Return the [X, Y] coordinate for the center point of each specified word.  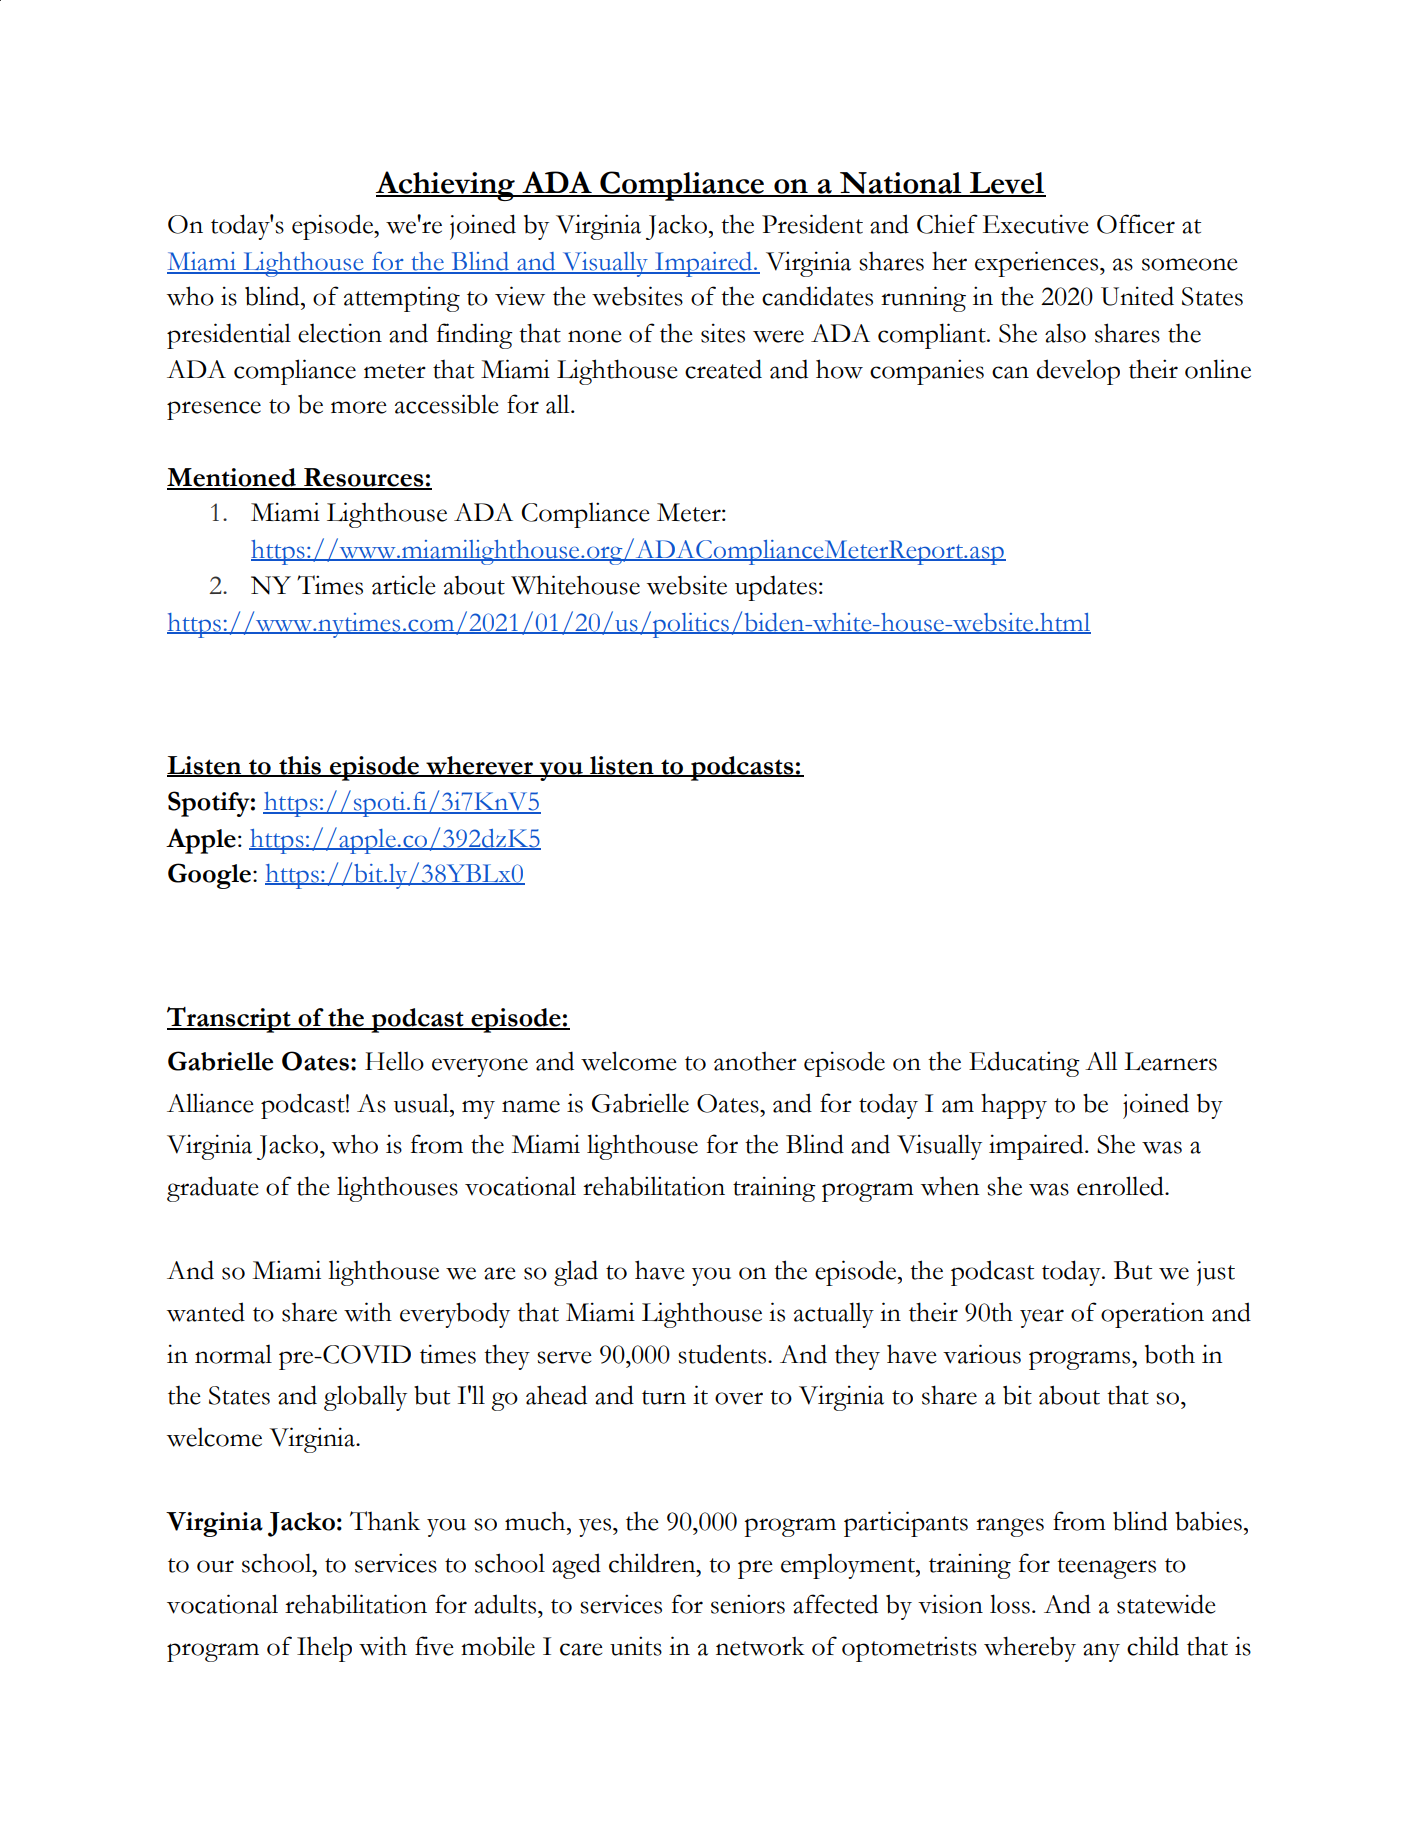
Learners [1170, 1061]
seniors [748, 1604]
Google [211, 876]
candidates [817, 296]
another [755, 1061]
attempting [402, 299]
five [434, 1646]
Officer [1136, 224]
